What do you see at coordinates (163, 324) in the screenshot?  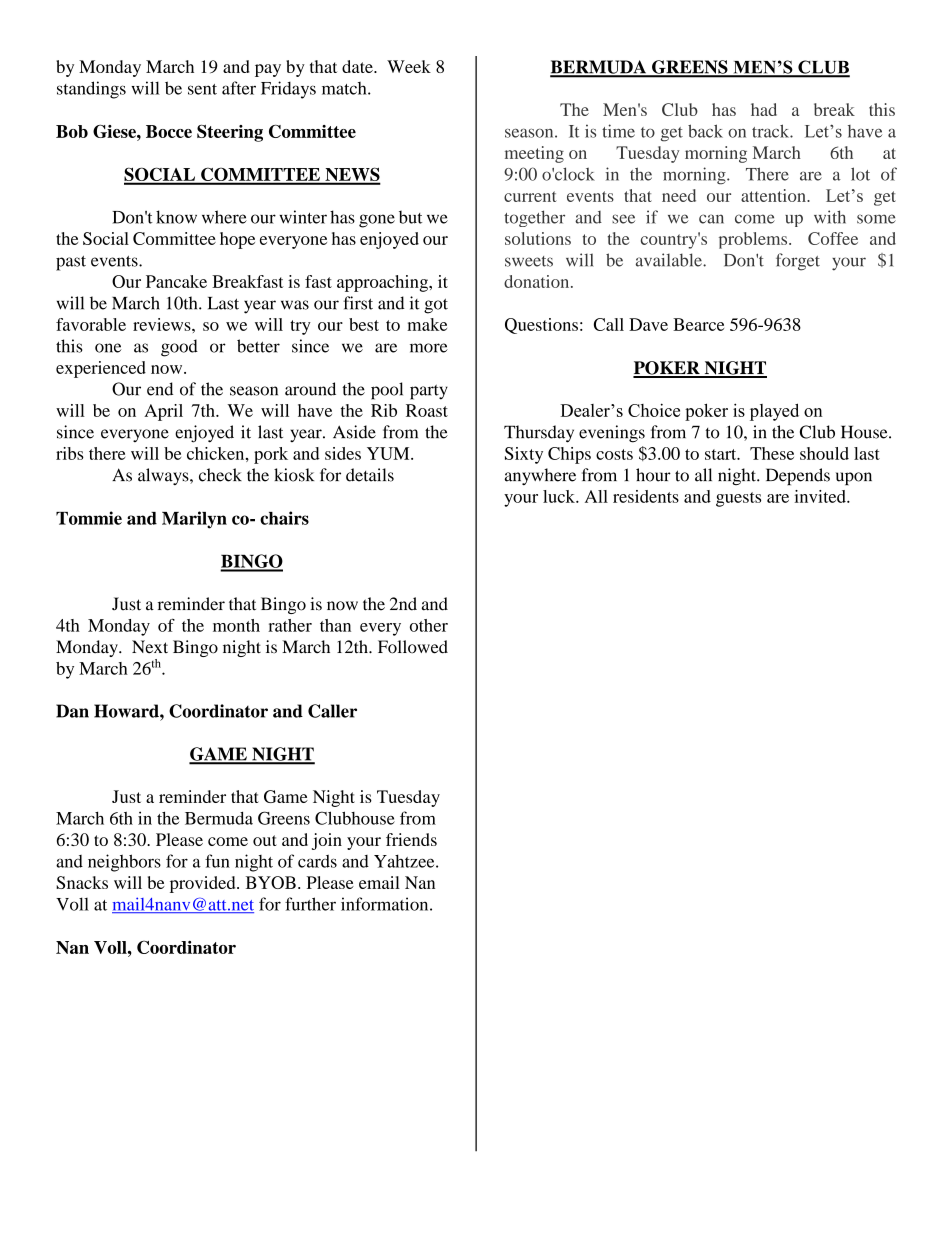 I see `reviews` at bounding box center [163, 324].
